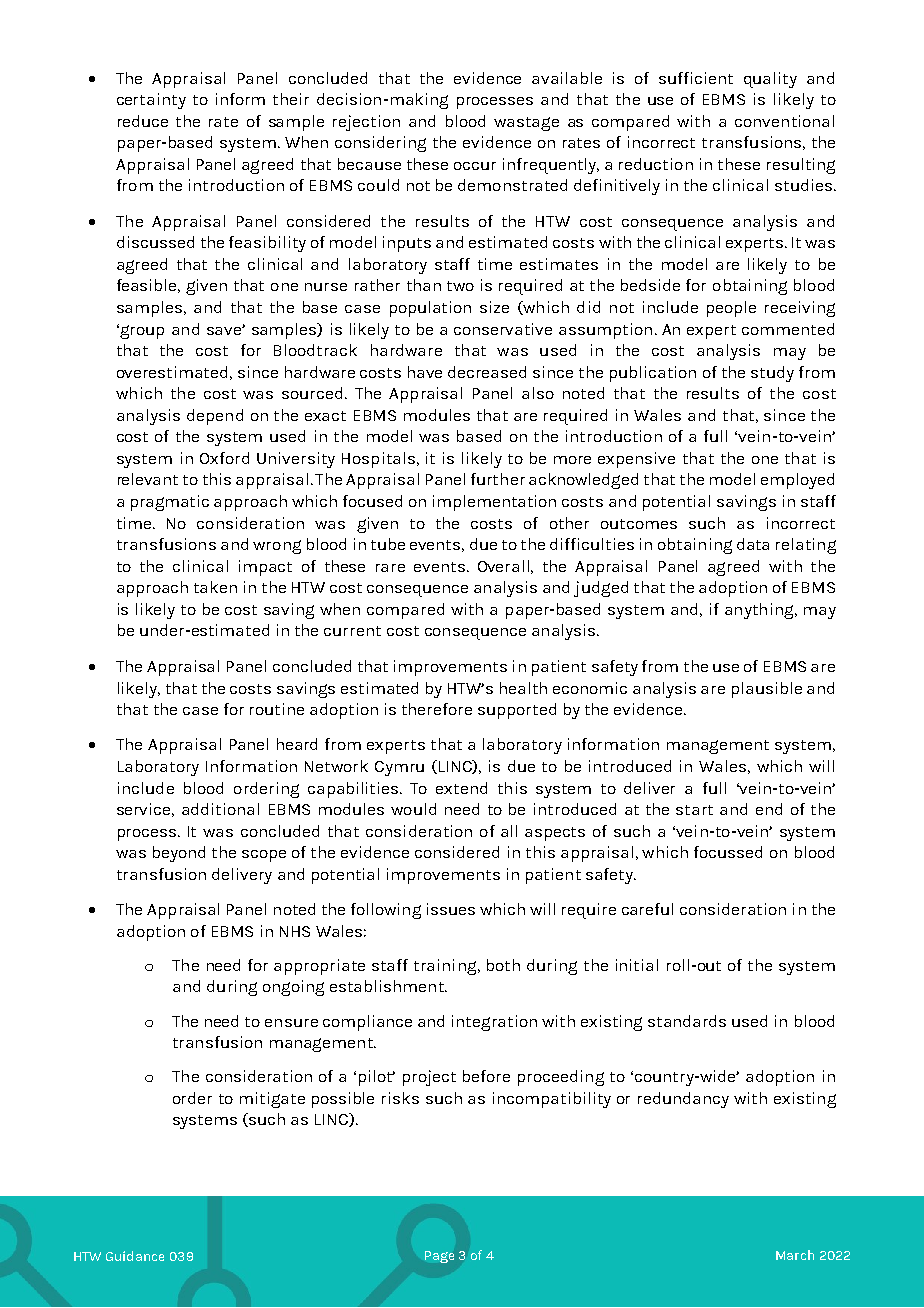 This image has width=924, height=1308. What do you see at coordinates (753, 544) in the image?
I see `data` at bounding box center [753, 544].
